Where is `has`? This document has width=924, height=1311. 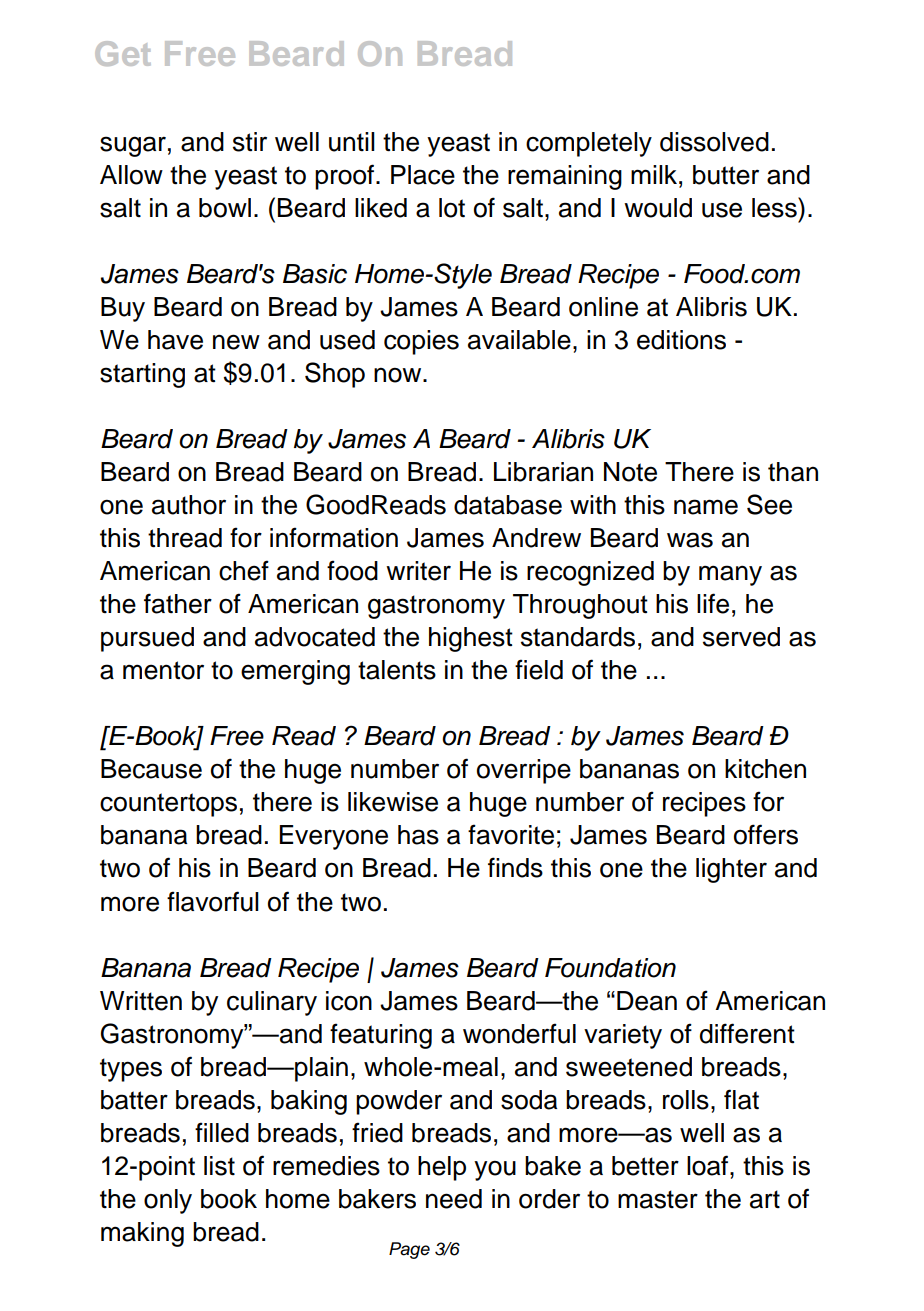 has is located at coordinates (418, 835).
